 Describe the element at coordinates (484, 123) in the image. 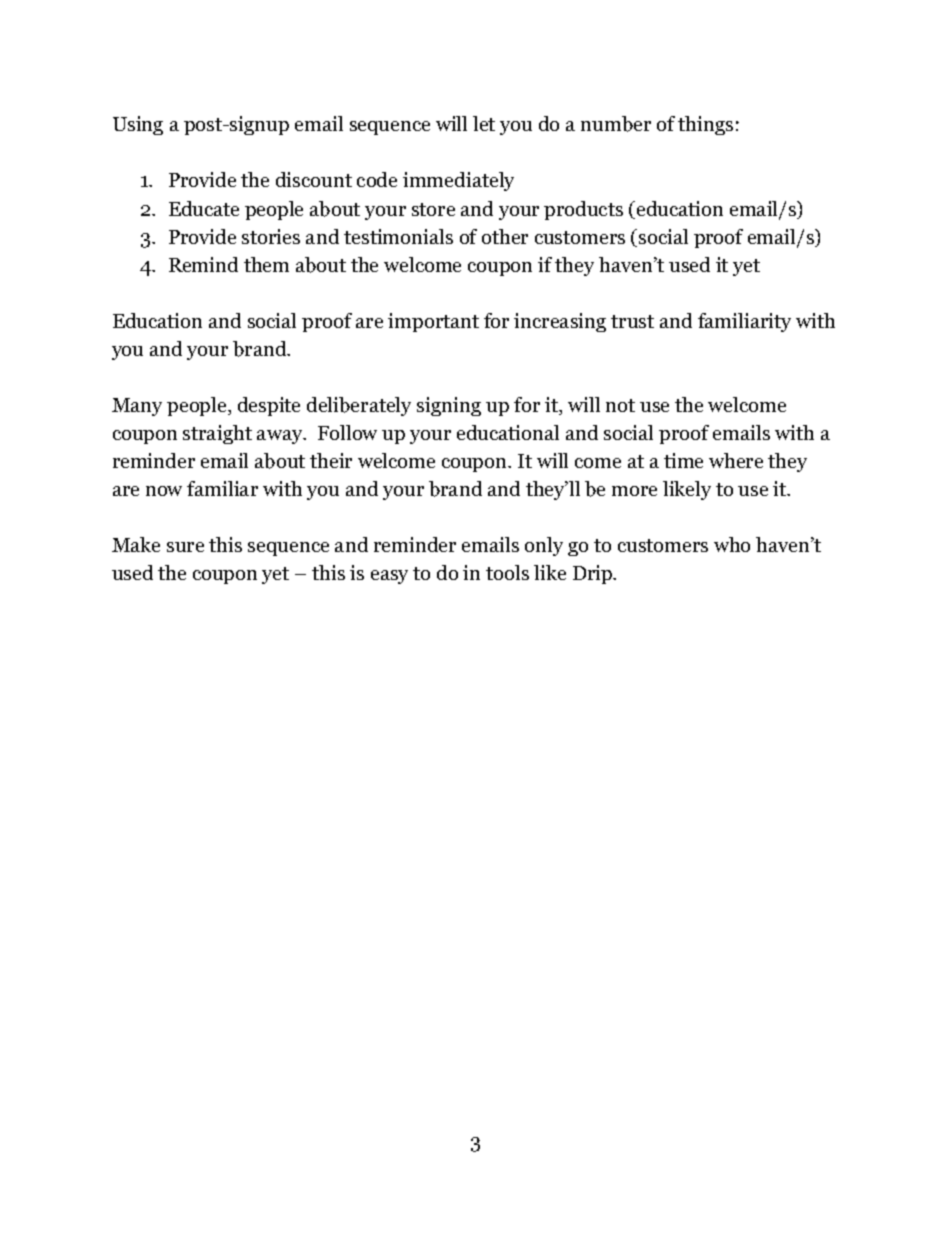

I see `let` at that location.
